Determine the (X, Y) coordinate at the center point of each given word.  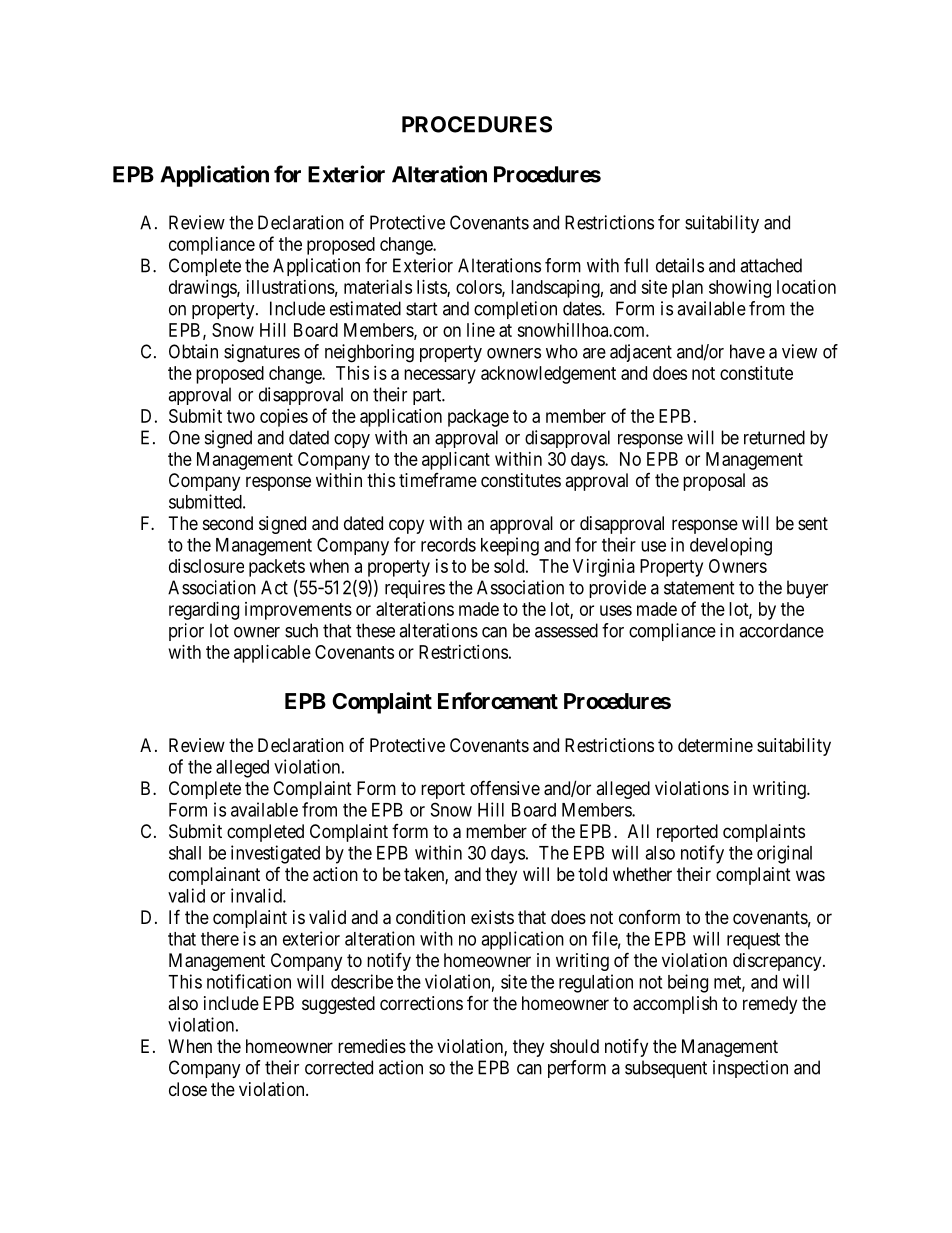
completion (515, 310)
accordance (781, 630)
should (574, 1046)
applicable (272, 654)
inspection (750, 1069)
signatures (262, 353)
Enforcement (498, 701)
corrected (339, 1067)
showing (740, 289)
